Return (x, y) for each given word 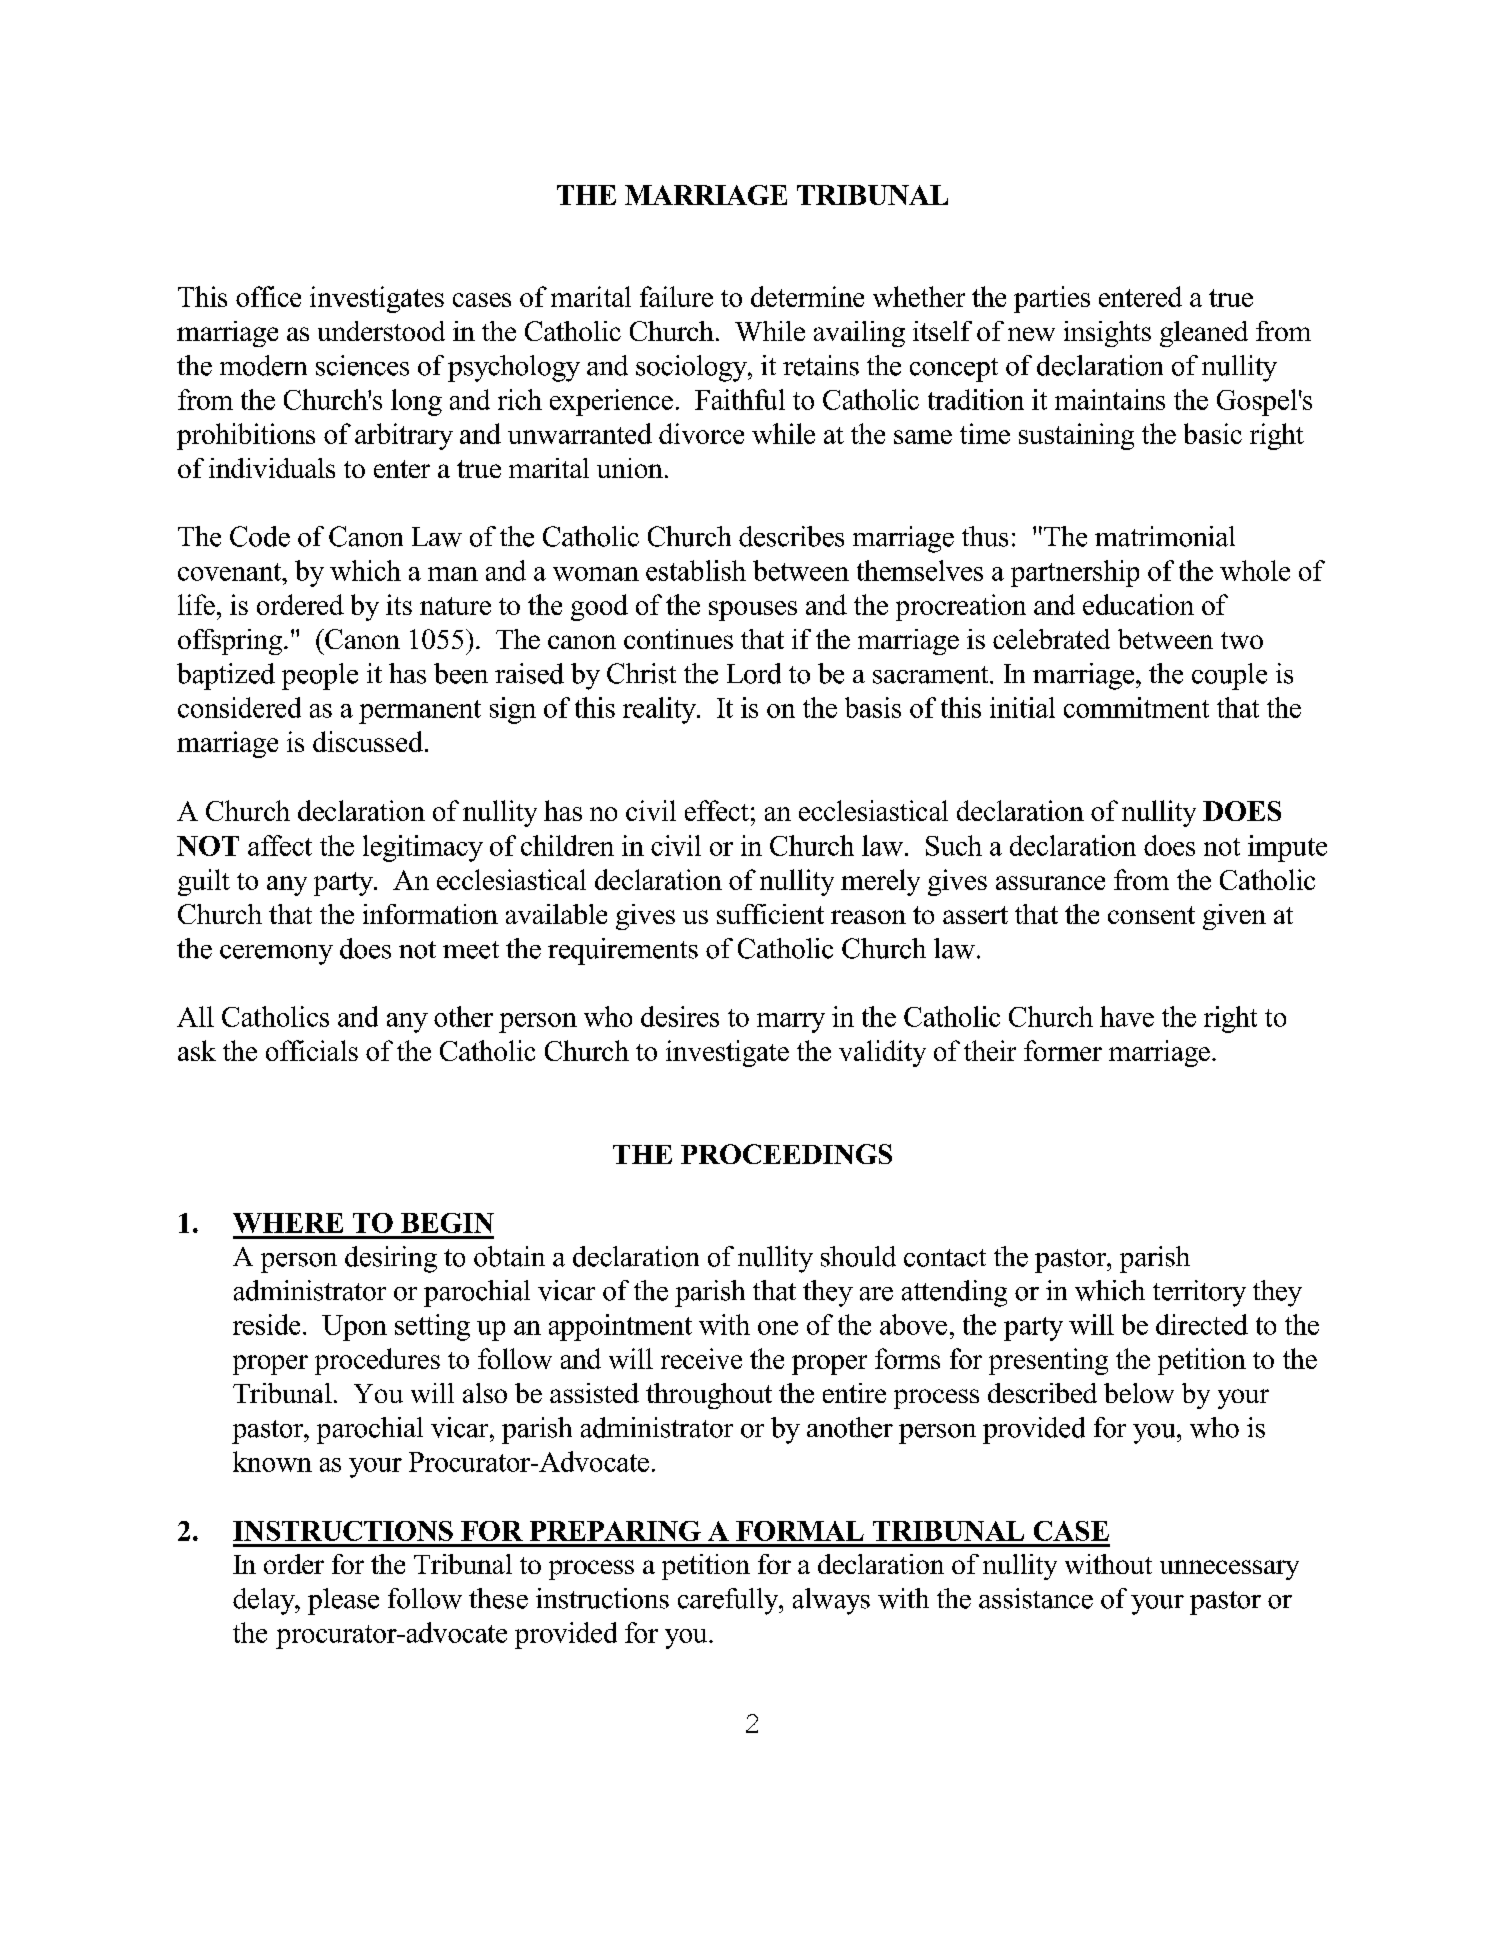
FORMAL (800, 1531)
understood (381, 331)
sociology (692, 368)
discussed (368, 741)
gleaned (1204, 334)
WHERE (288, 1223)
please (343, 1601)
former (1063, 1050)
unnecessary (1229, 1570)
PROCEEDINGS (786, 1154)
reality (660, 710)
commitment (1136, 707)
